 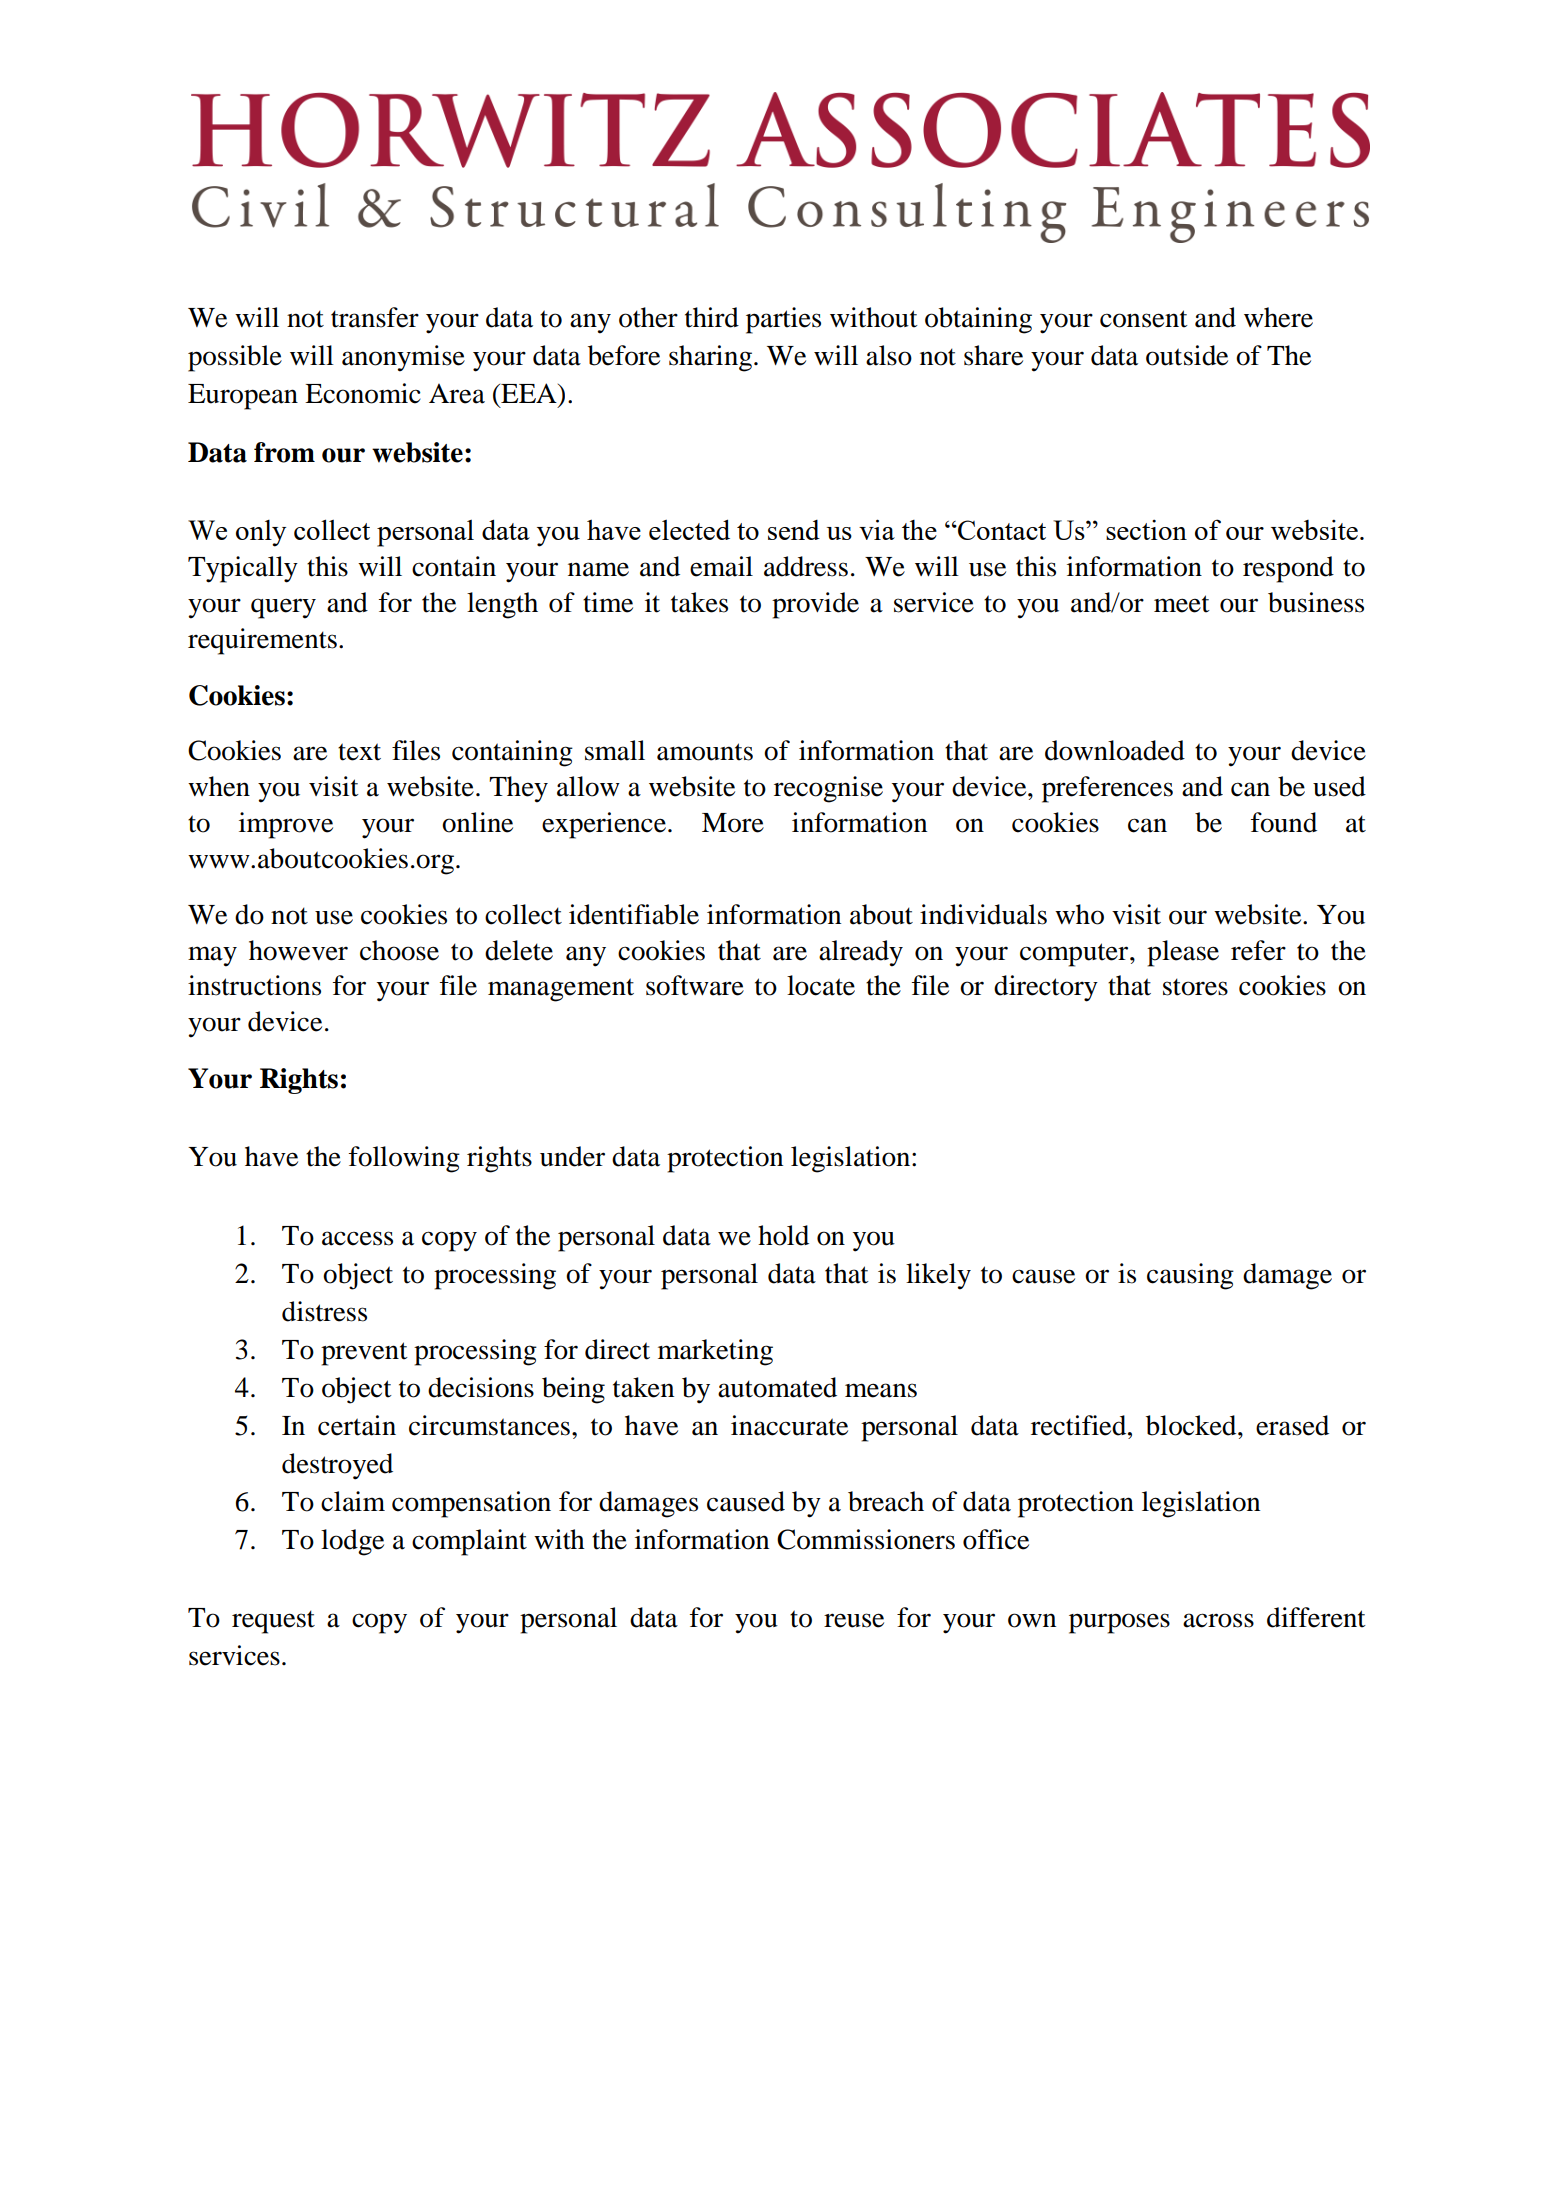 What do you see at coordinates (1187, 355) in the screenshot?
I see `outside` at bounding box center [1187, 355].
